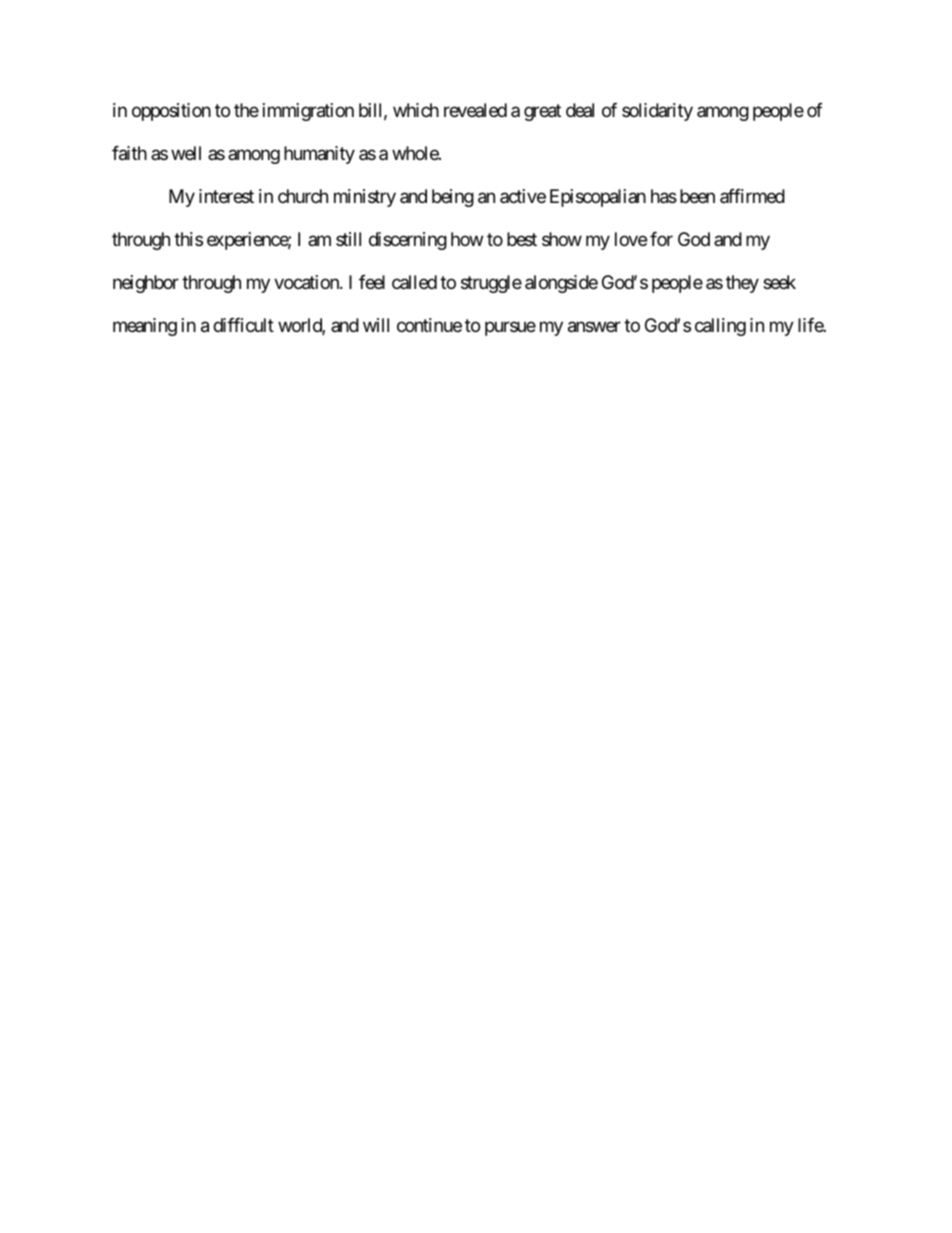 Image resolution: width=952 pixels, height=1233 pixels. What do you see at coordinates (376, 325) in the screenshot?
I see `will` at bounding box center [376, 325].
